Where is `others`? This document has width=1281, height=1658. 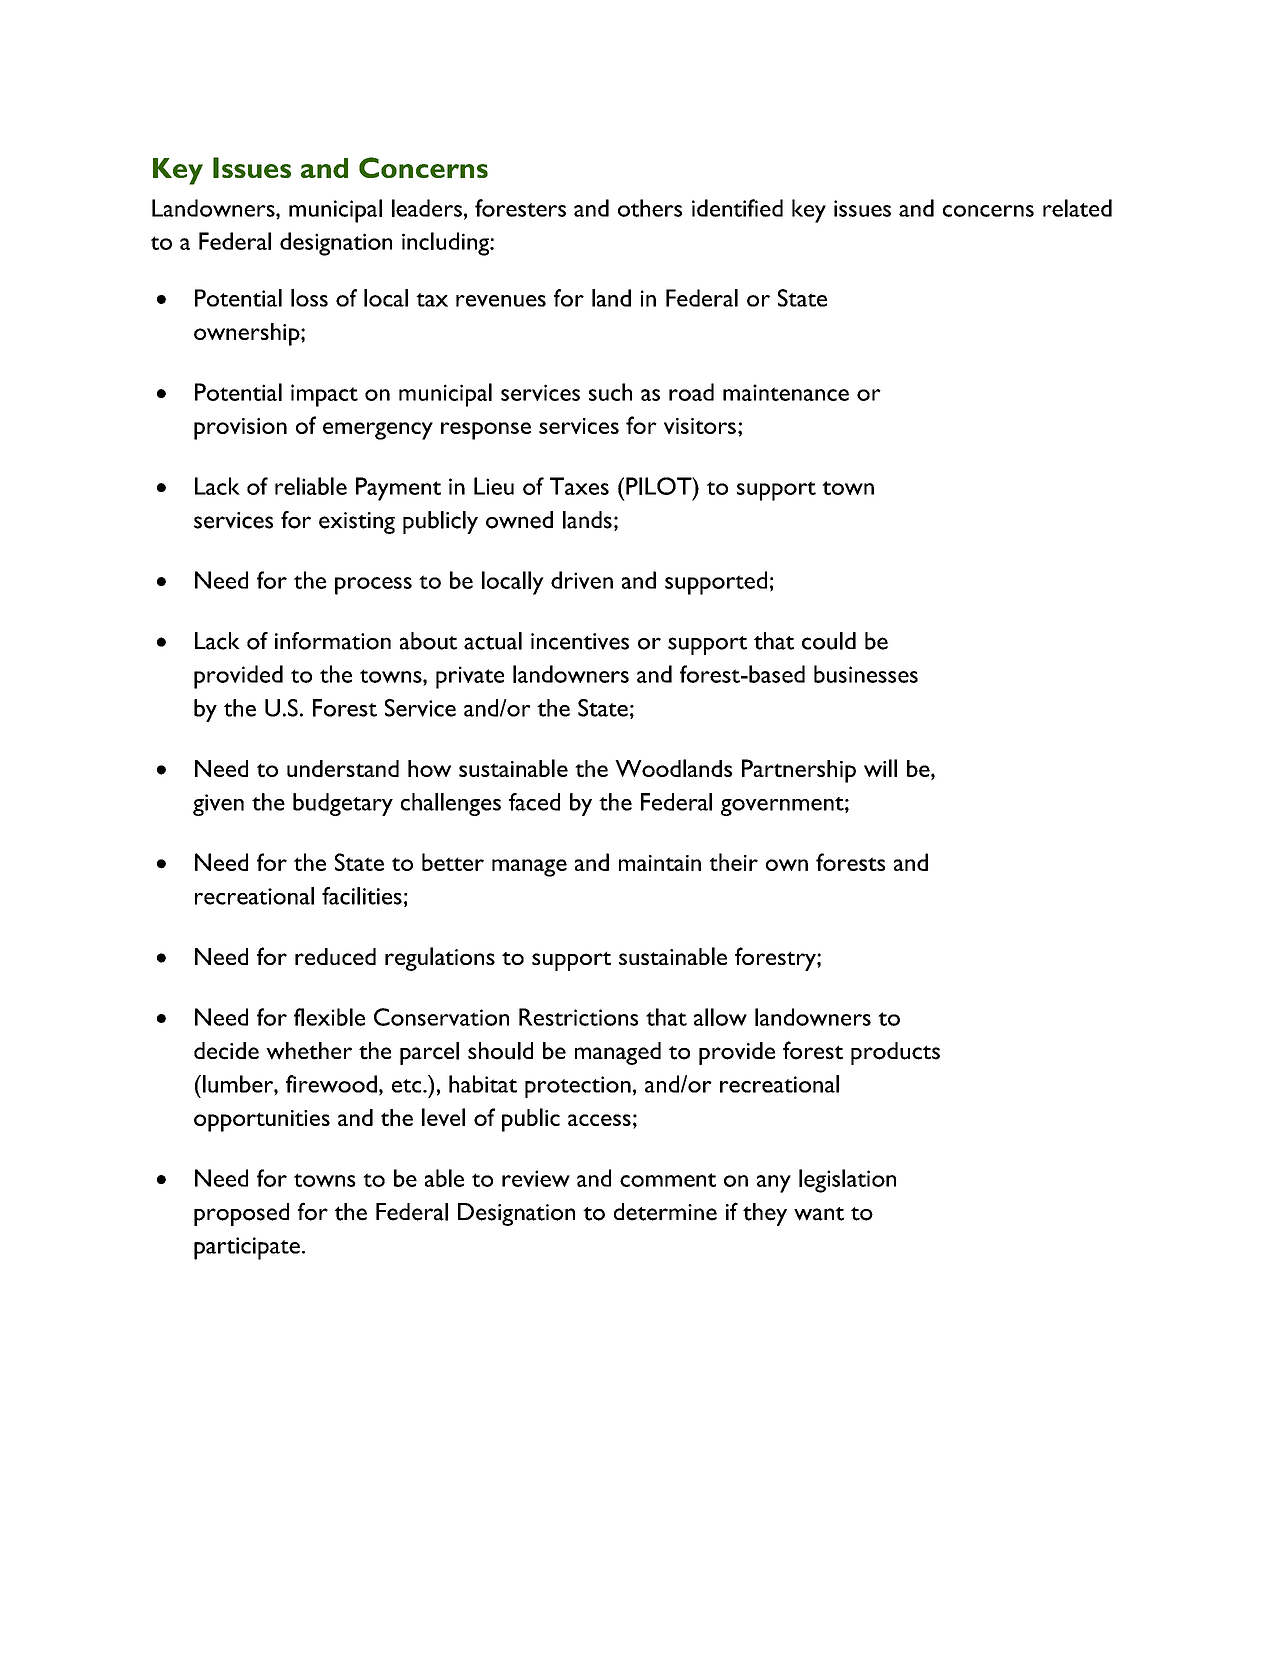
others is located at coordinates (650, 208).
